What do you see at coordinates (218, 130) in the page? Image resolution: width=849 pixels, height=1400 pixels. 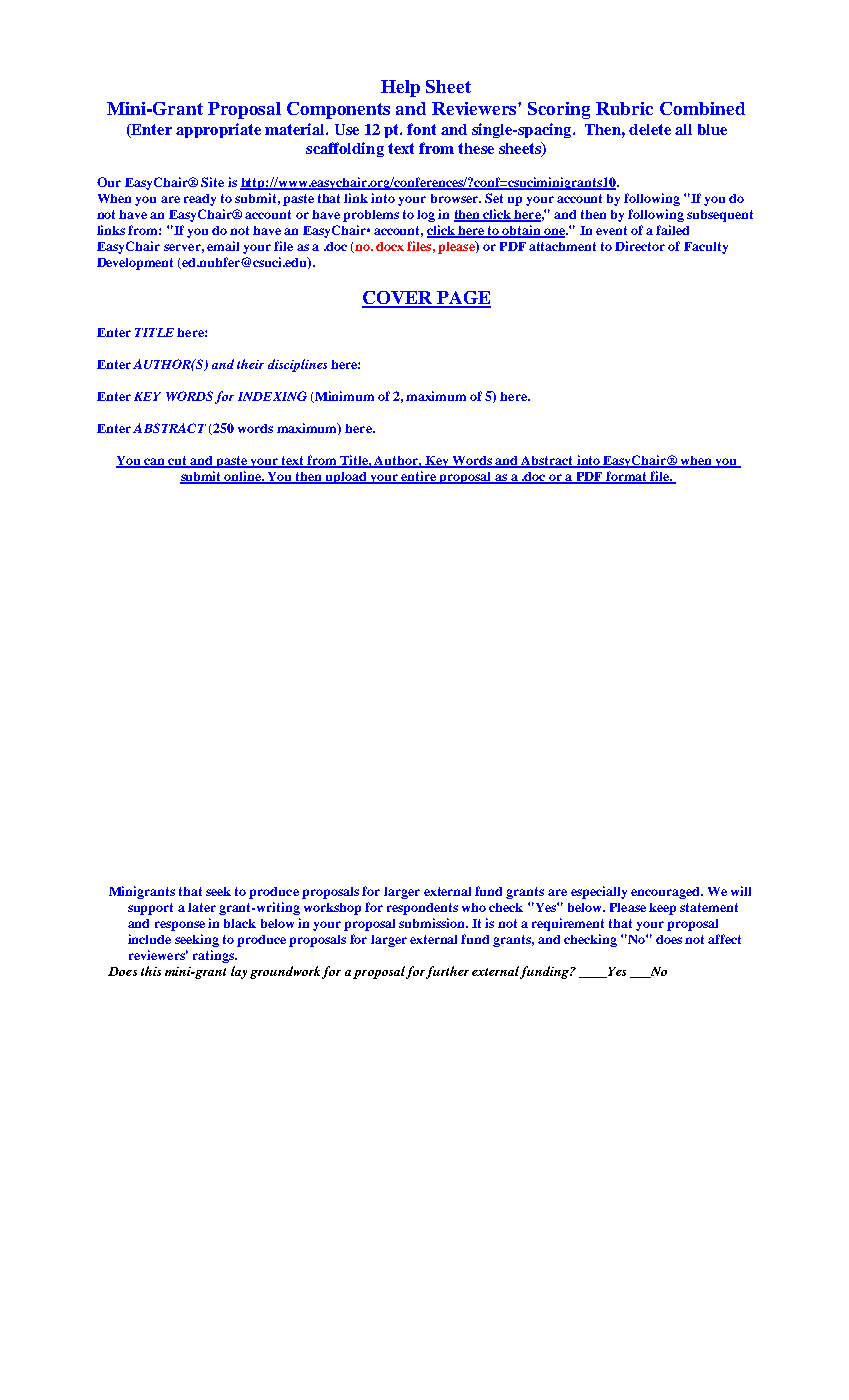 I see `appropriate` at bounding box center [218, 130].
